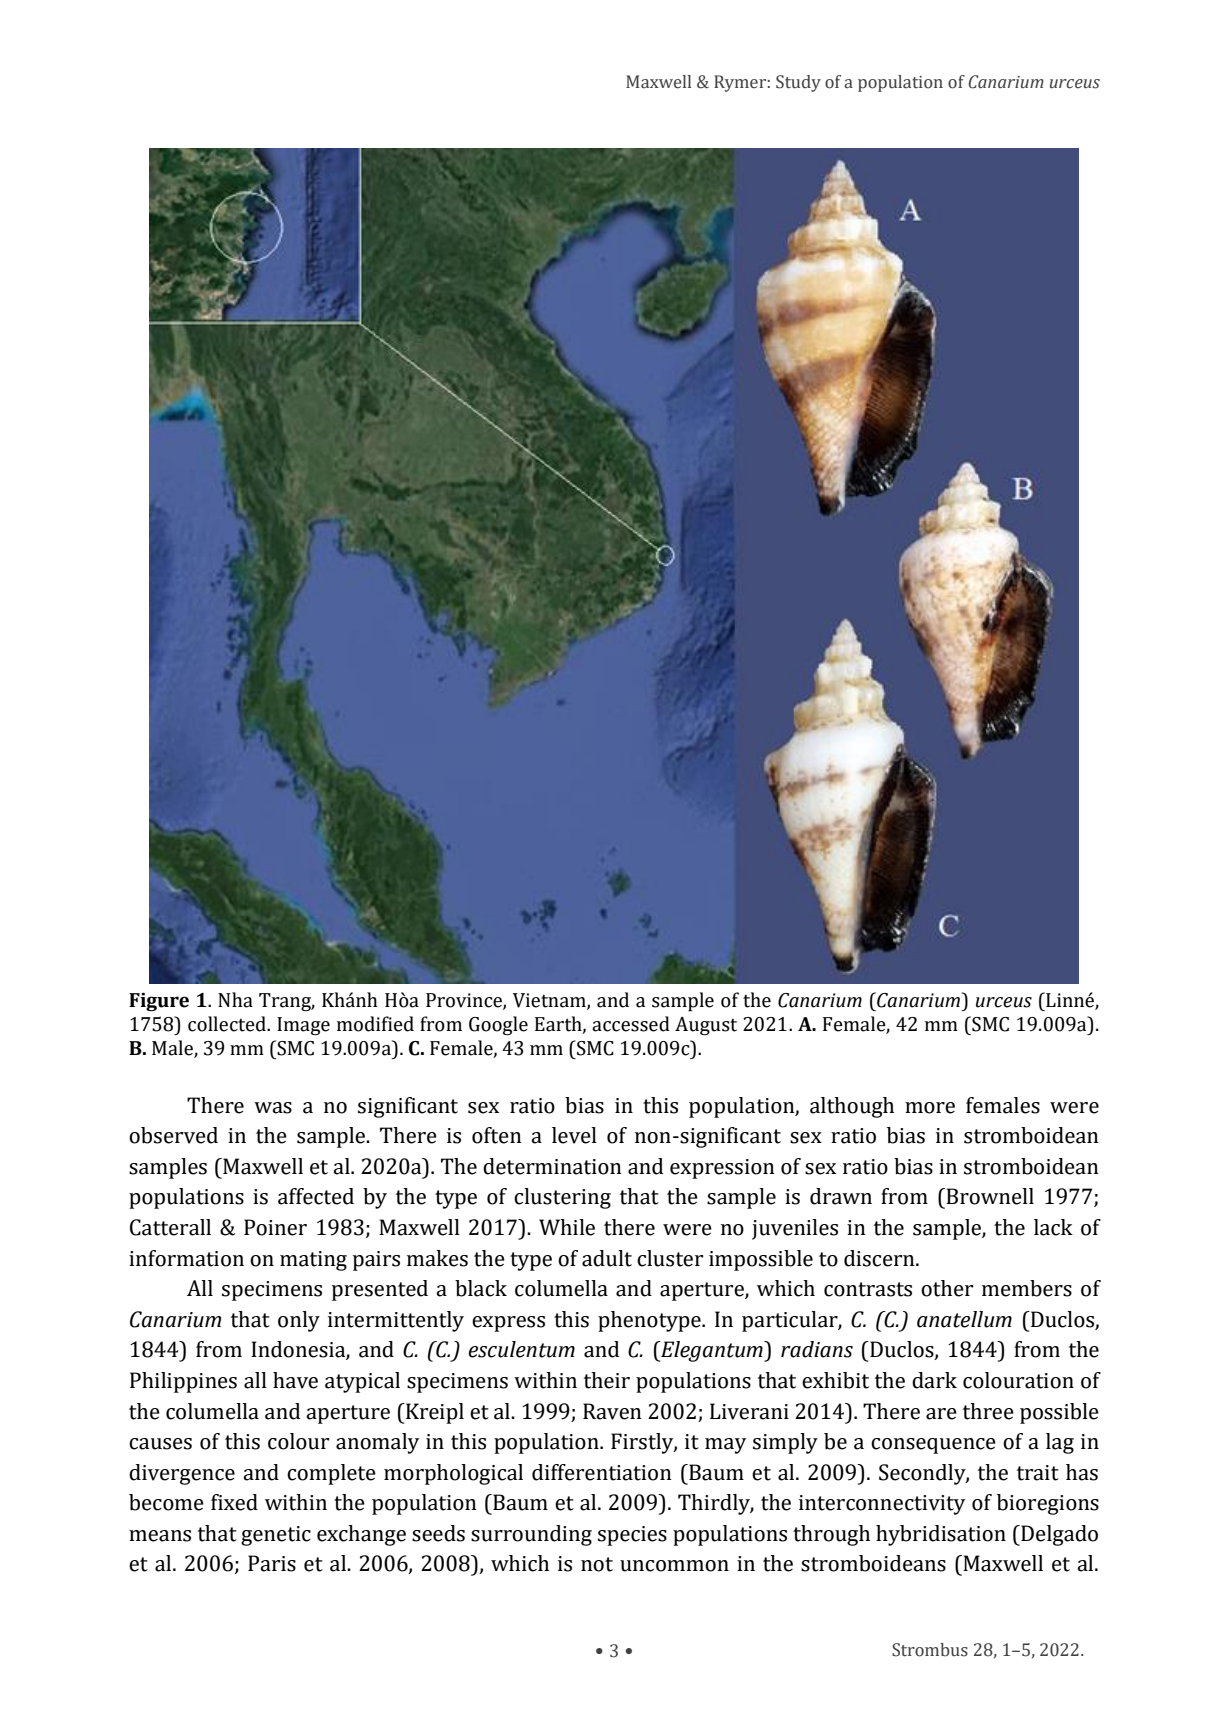 This page has height=1736, width=1228. Describe the element at coordinates (706, 1026) in the page. I see `August` at that location.
